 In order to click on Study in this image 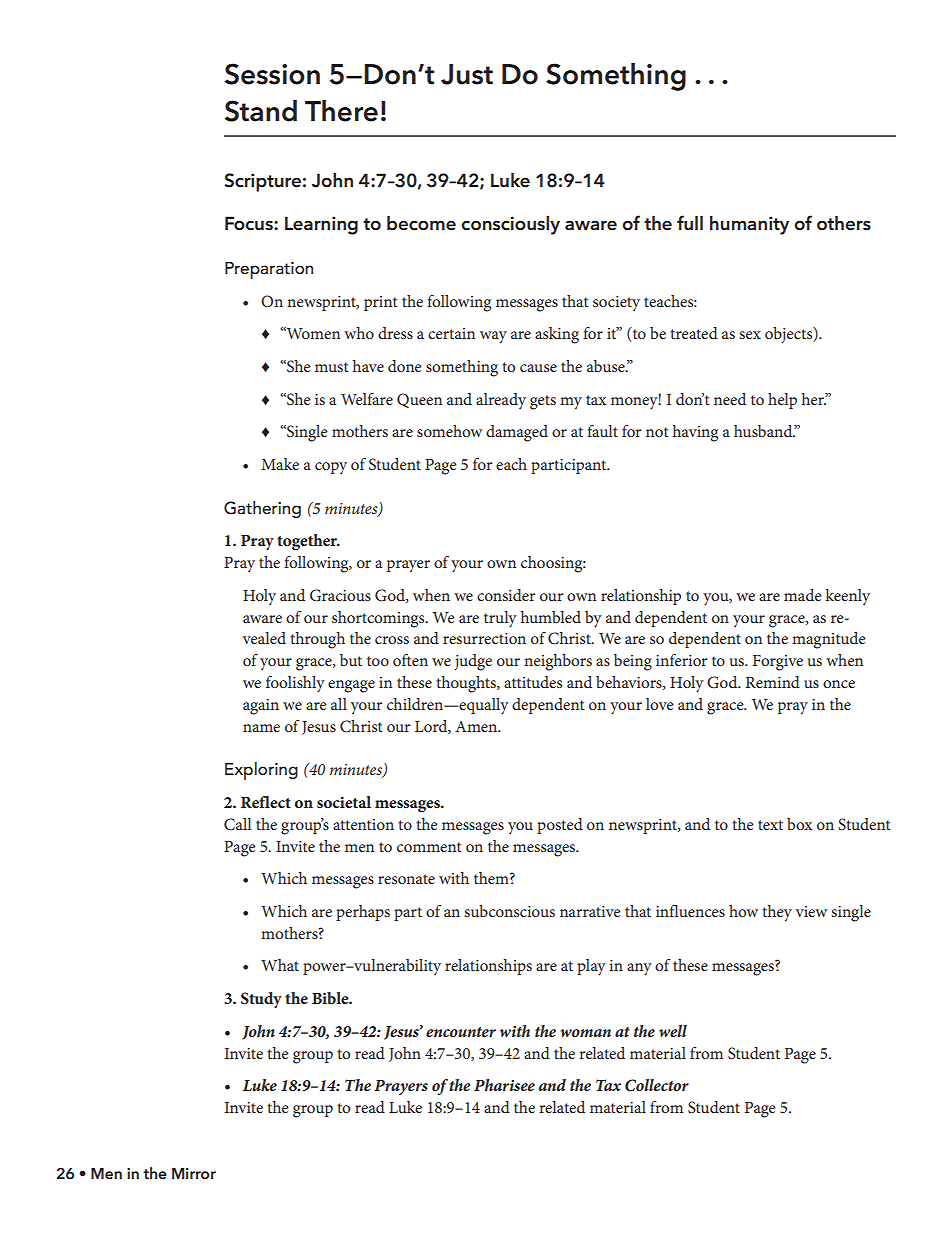, I will do `click(261, 1000)`.
